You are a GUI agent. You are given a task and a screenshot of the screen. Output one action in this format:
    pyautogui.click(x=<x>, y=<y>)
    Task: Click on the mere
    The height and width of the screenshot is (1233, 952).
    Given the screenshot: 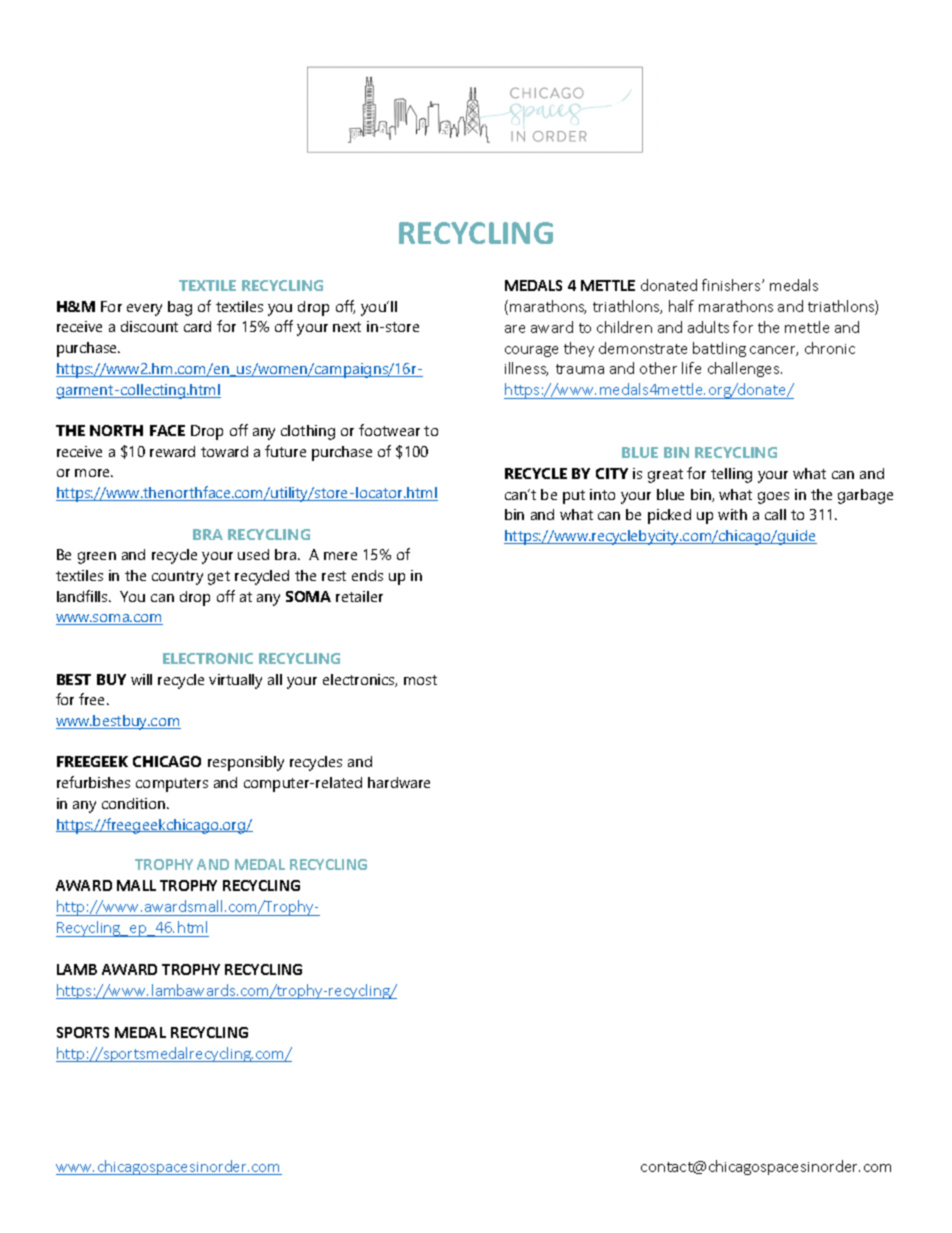 What is the action you would take?
    pyautogui.click(x=340, y=556)
